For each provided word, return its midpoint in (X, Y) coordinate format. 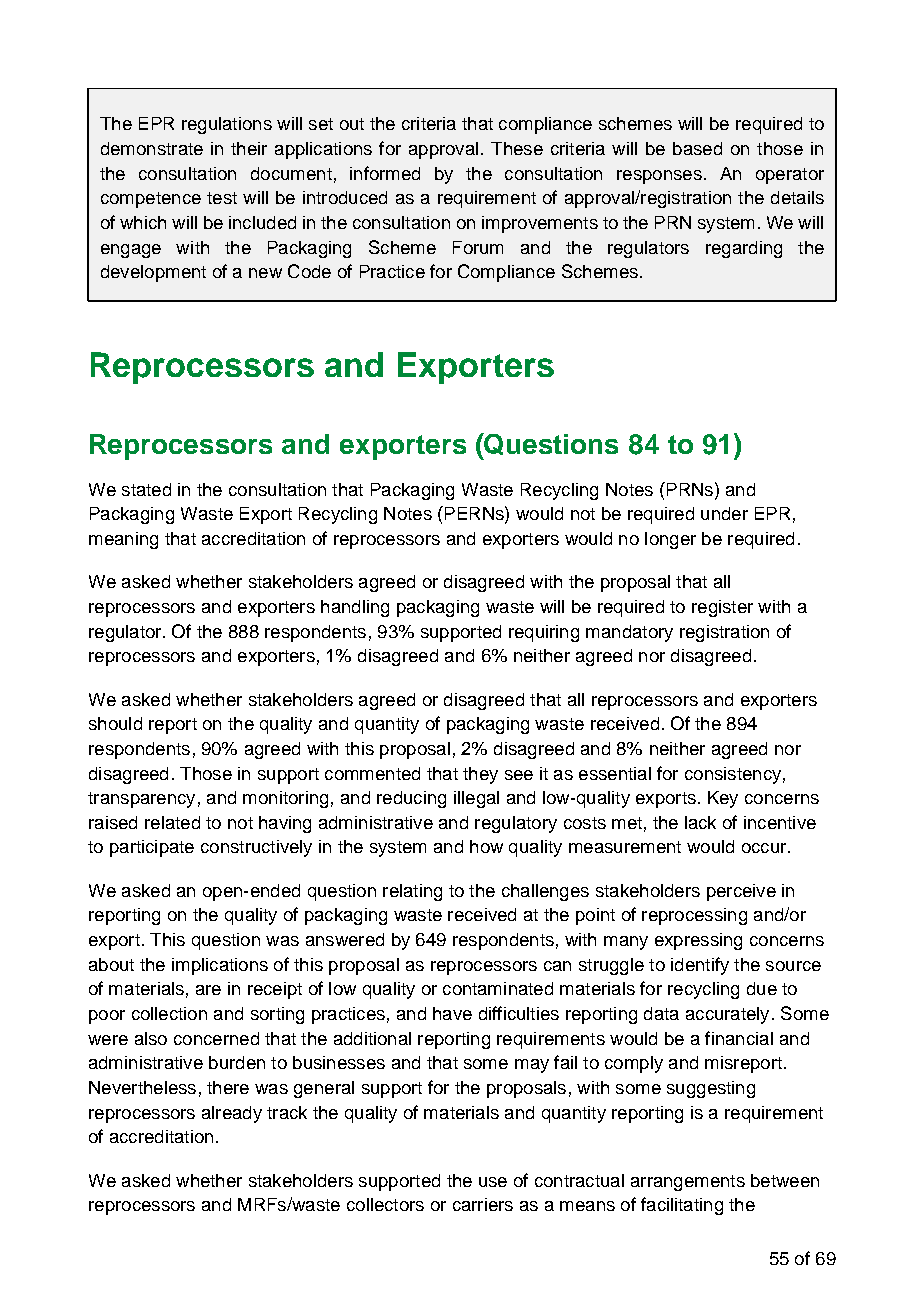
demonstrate (152, 148)
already (232, 1114)
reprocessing (694, 916)
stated (146, 489)
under (724, 513)
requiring (544, 633)
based (697, 148)
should (115, 723)
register (722, 608)
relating (412, 892)
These (517, 148)
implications (220, 966)
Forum (478, 247)
